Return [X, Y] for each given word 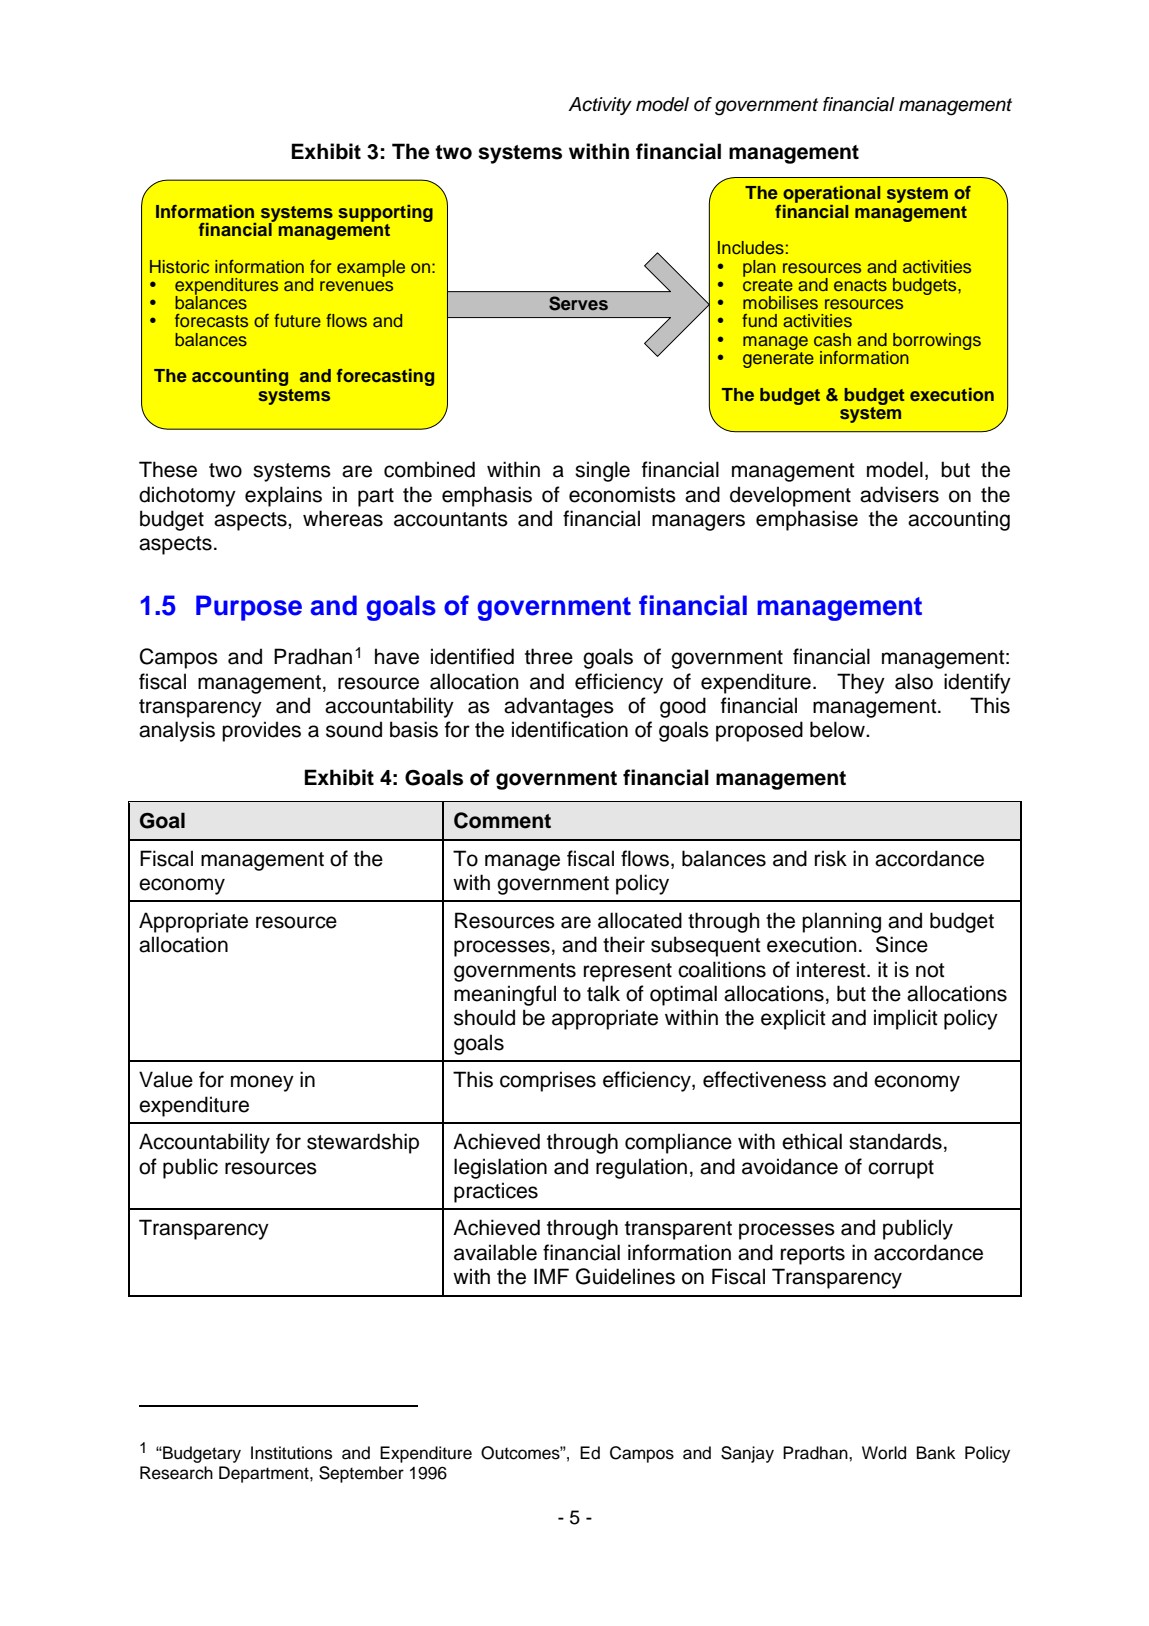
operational [831, 196]
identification [570, 729]
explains [283, 496]
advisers [899, 494]
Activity [600, 106]
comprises [548, 1081]
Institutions [291, 1453]
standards [895, 1141]
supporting [385, 213]
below [838, 729]
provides [261, 731]
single [602, 471]
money [262, 1083]
